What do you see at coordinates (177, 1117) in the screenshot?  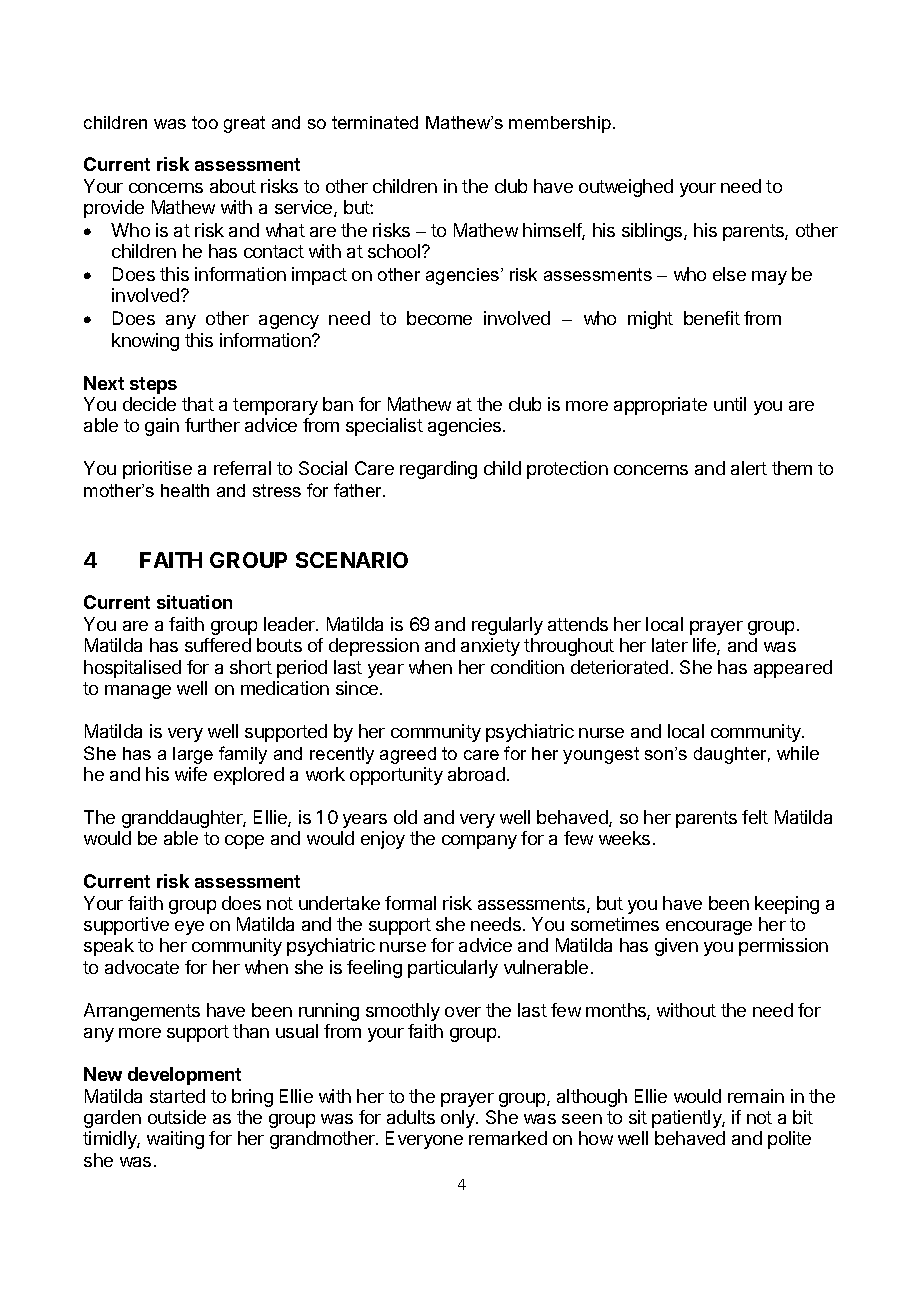 I see `outside` at bounding box center [177, 1117].
